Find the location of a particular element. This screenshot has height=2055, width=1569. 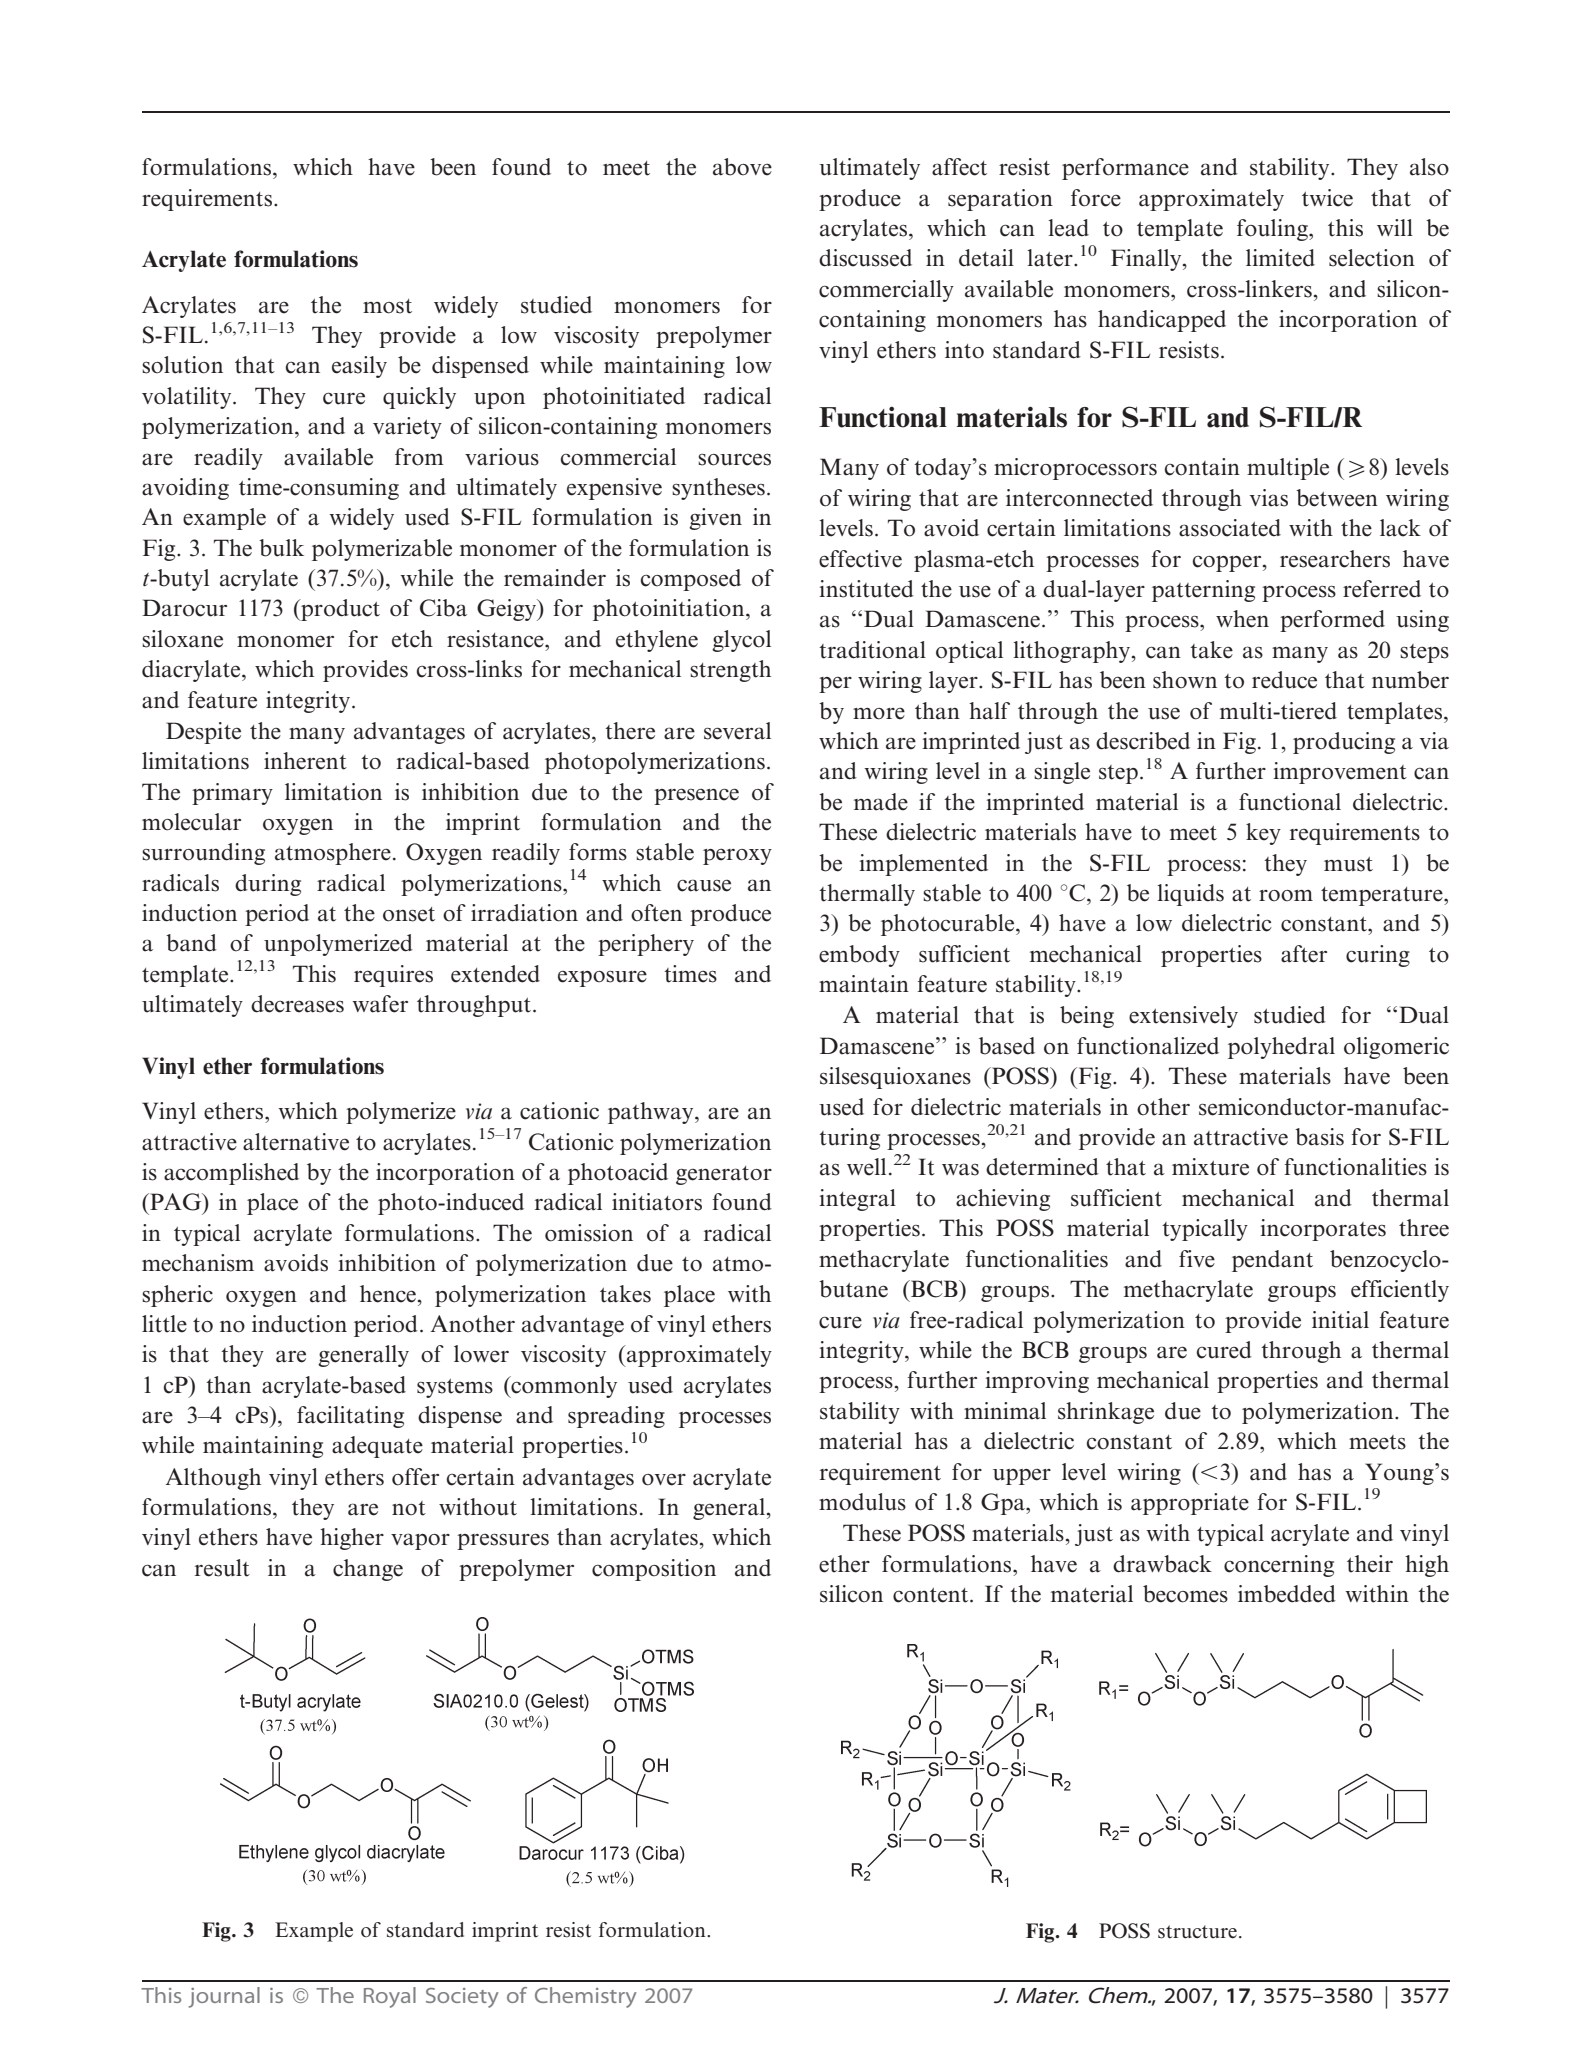

facilitating is located at coordinates (350, 1417).
